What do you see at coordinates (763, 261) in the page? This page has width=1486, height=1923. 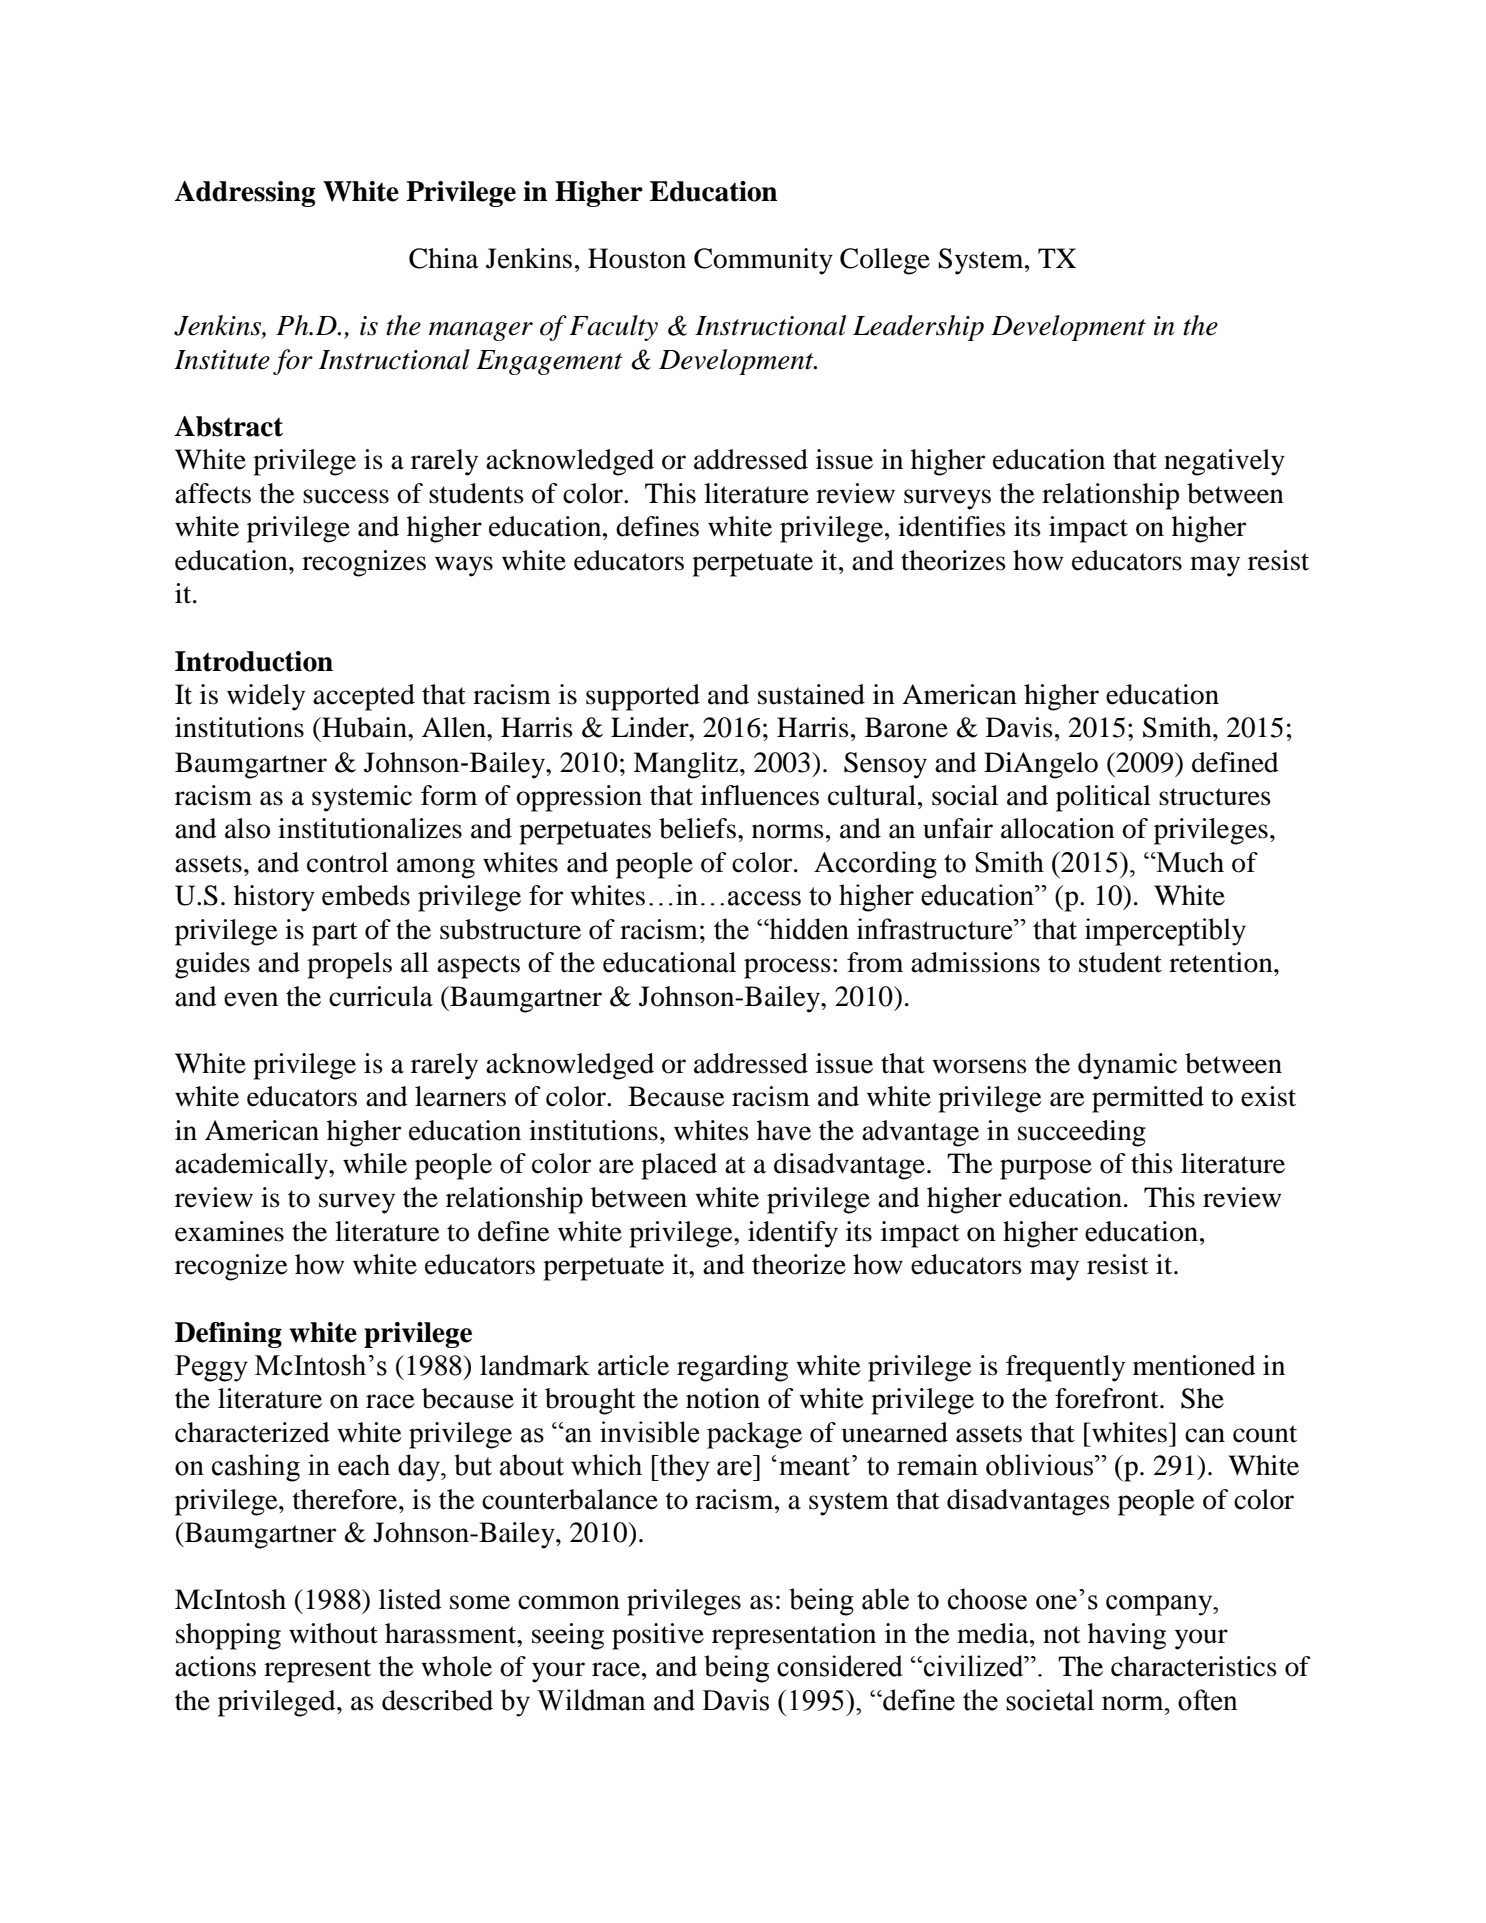 I see `Community` at bounding box center [763, 261].
